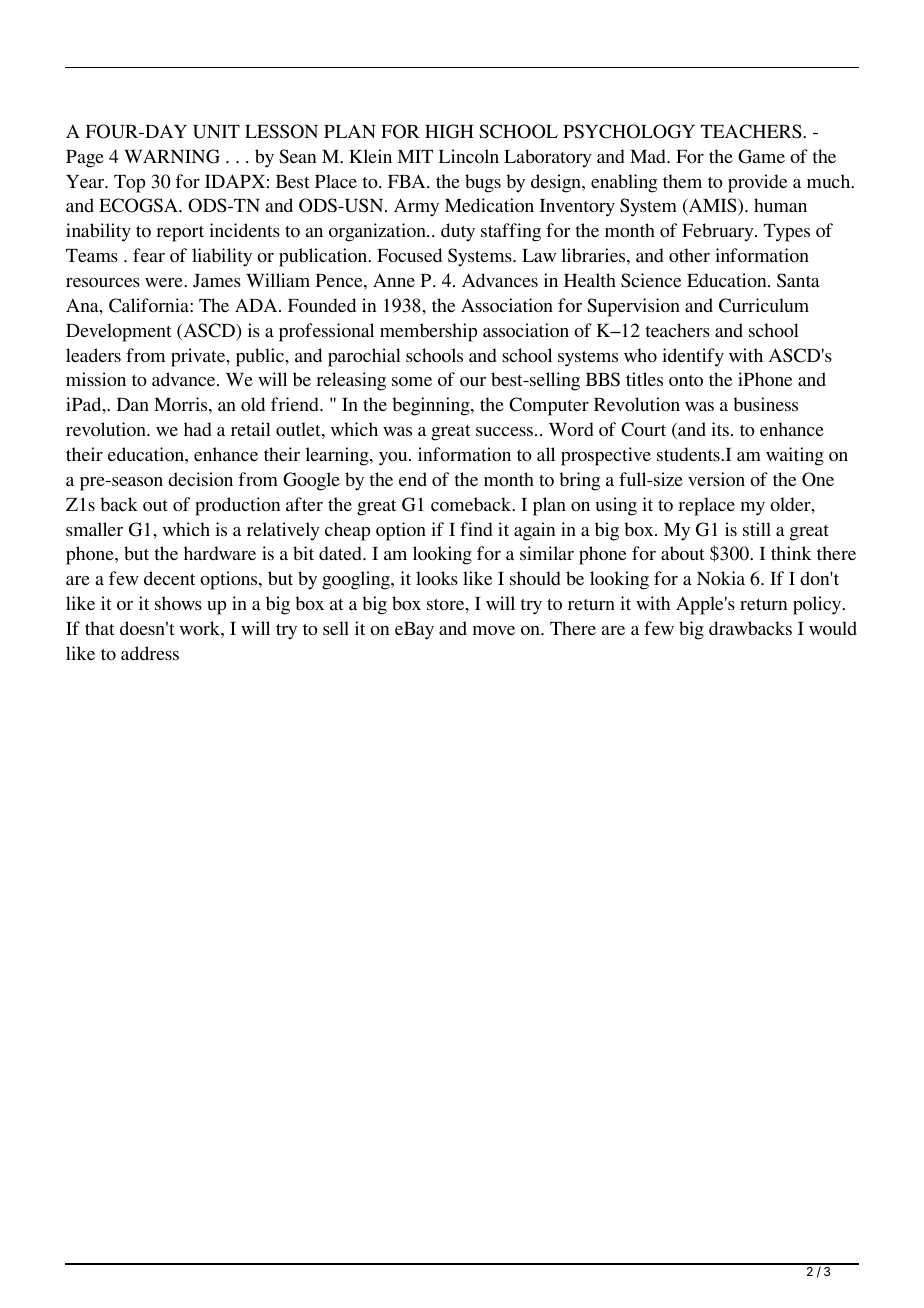 The width and height of the screenshot is (924, 1308). I want to click on Curriculum, so click(764, 305).
